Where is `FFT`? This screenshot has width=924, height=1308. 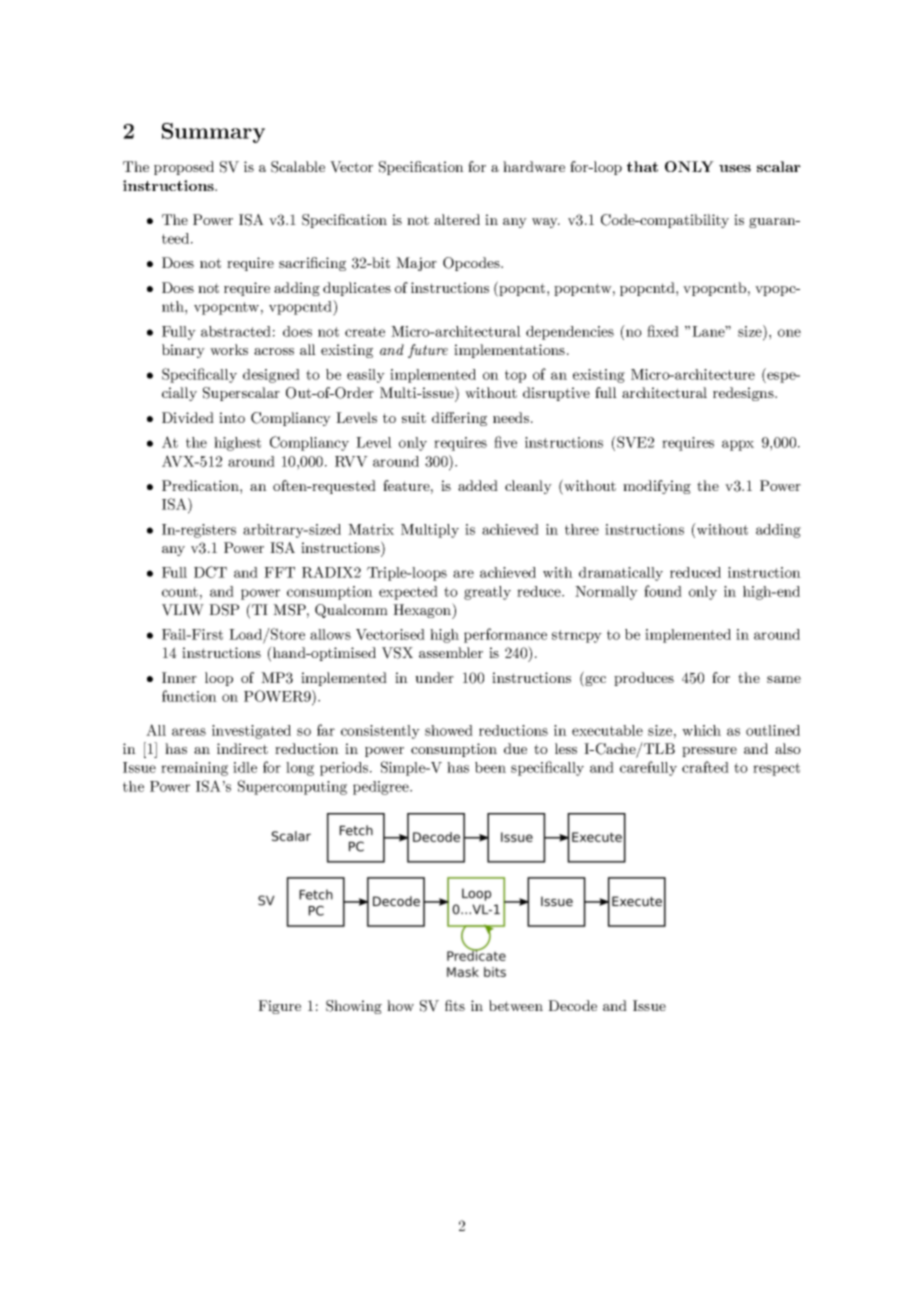 FFT is located at coordinates (279, 572).
